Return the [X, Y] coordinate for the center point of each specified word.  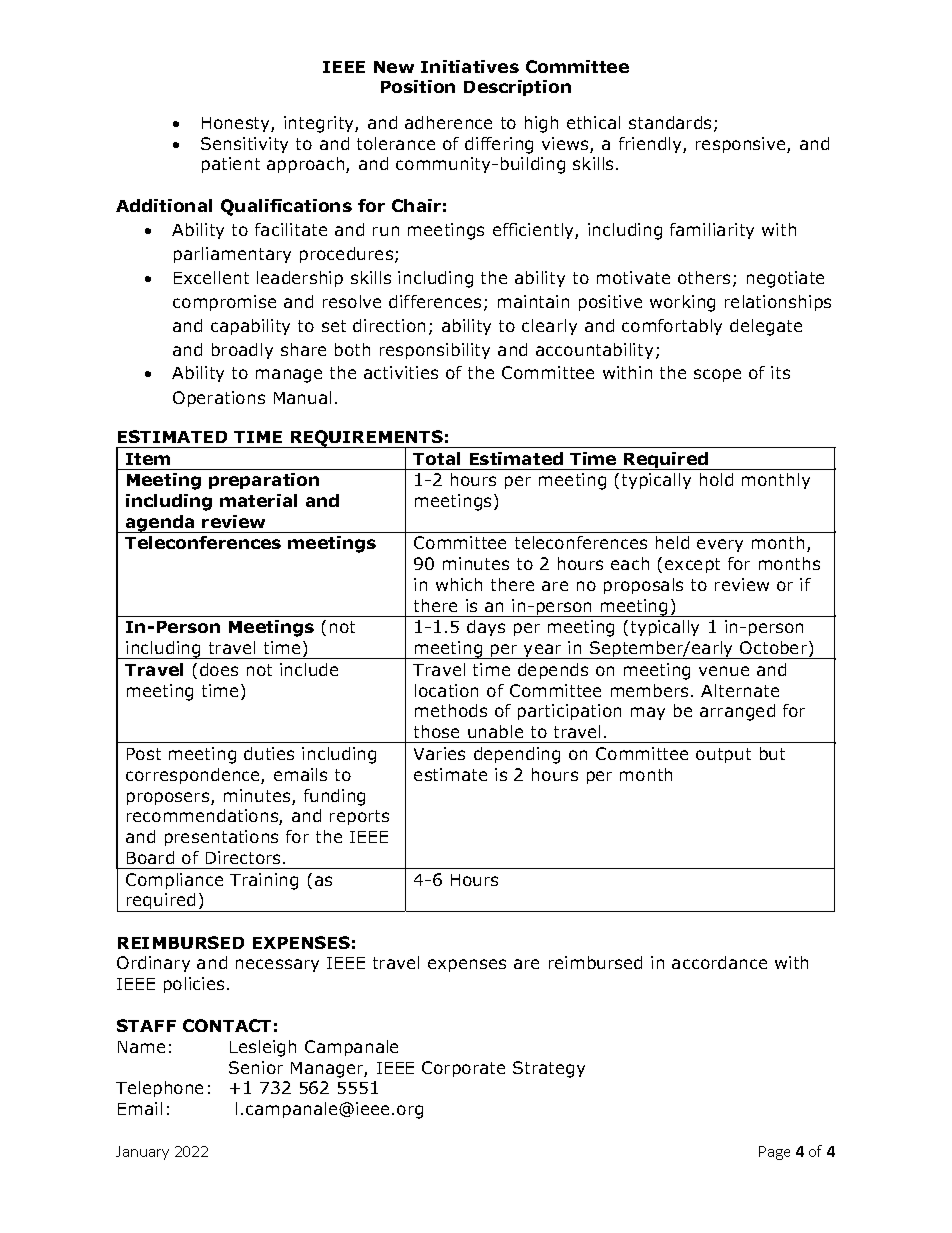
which [459, 584]
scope [717, 375]
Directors [245, 857]
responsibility [435, 351]
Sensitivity [244, 145]
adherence [448, 122]
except [692, 565]
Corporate [463, 1069]
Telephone [159, 1089]
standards [670, 122]
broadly [242, 351]
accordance [719, 962]
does [219, 669]
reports [359, 817]
